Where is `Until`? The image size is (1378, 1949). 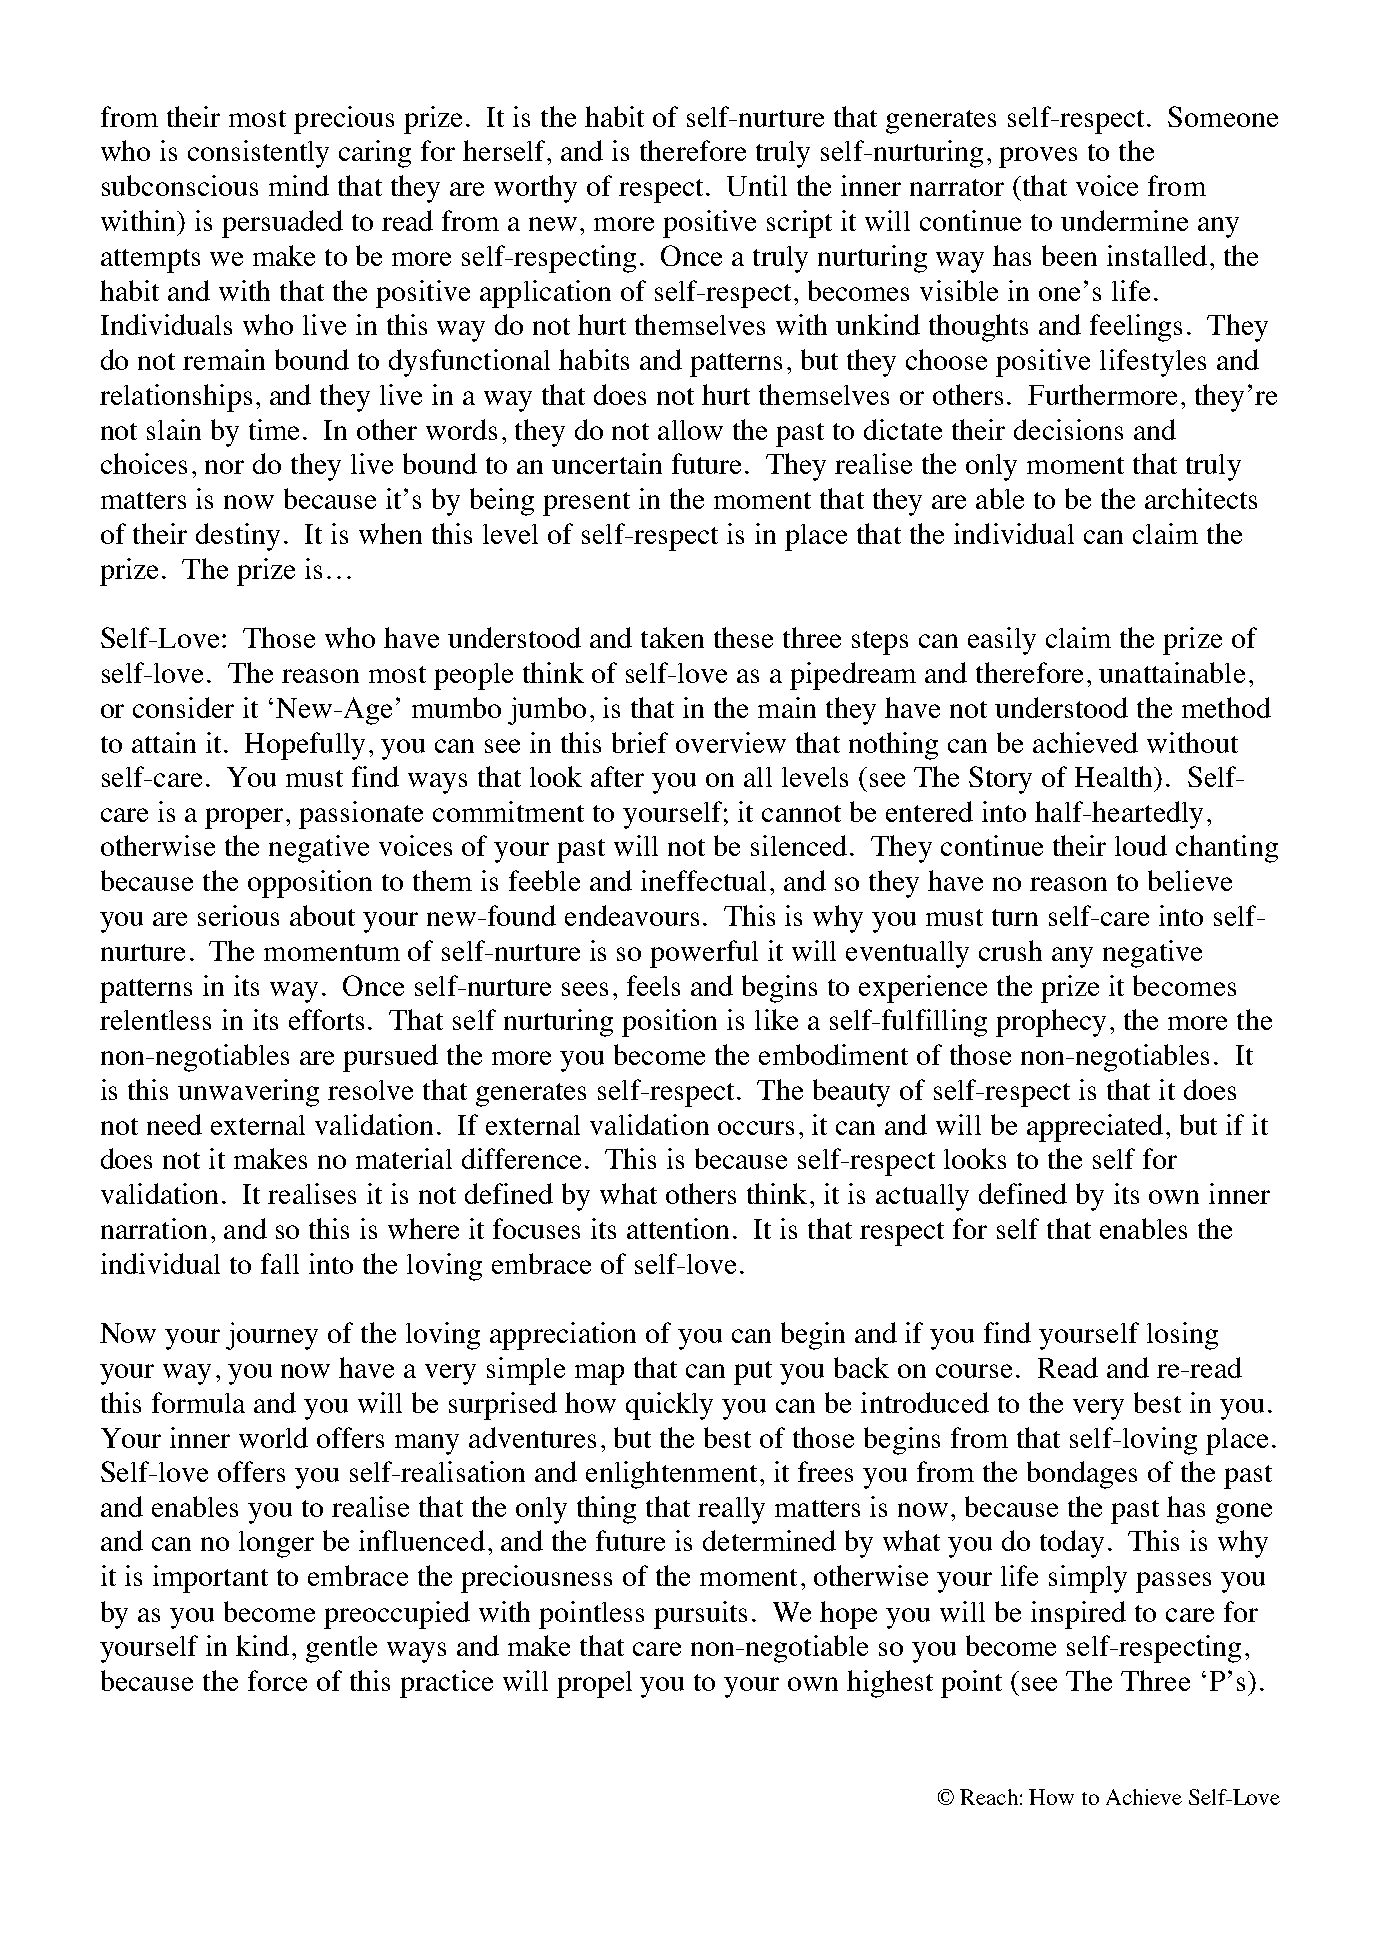
Until is located at coordinates (757, 185).
